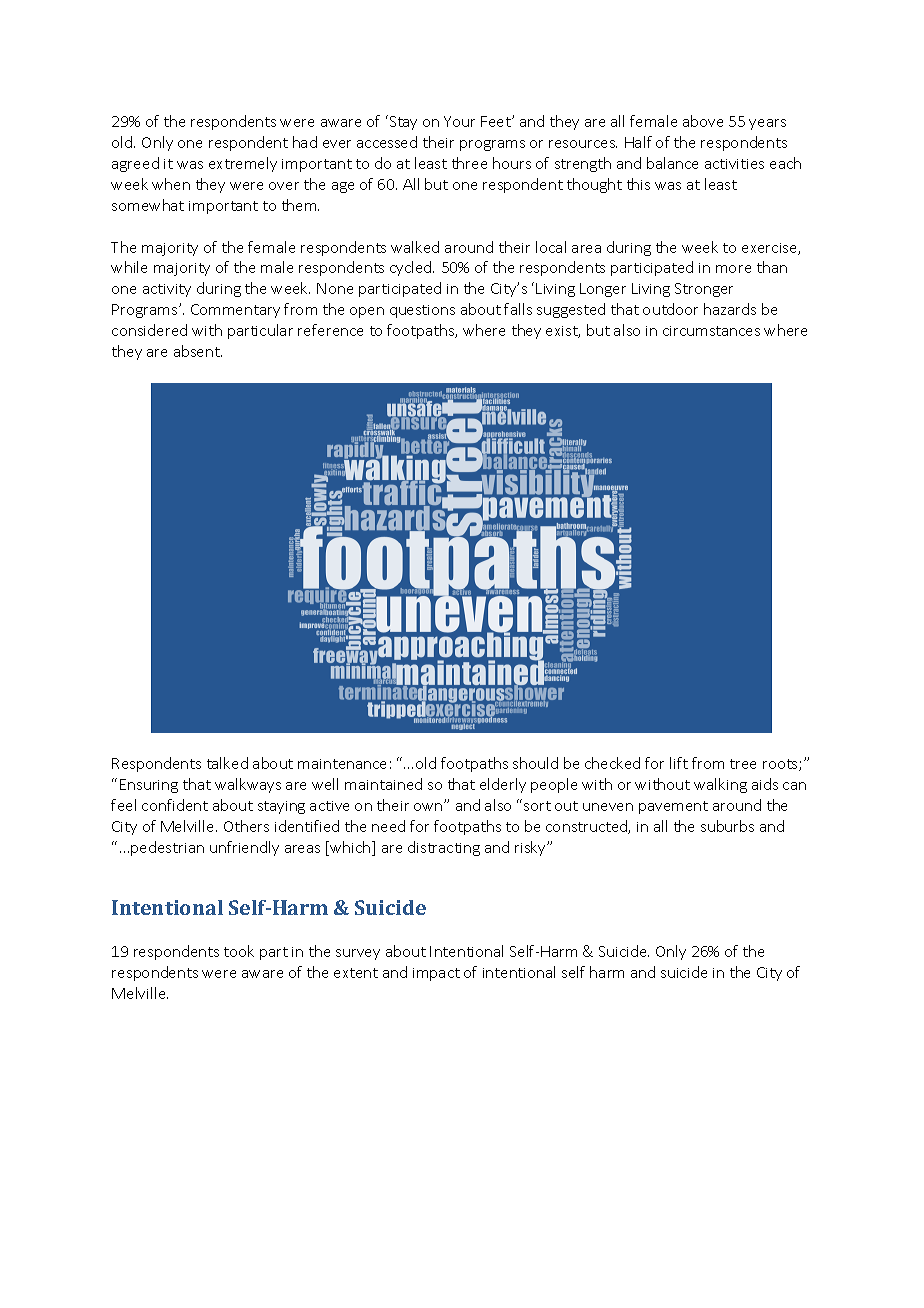  What do you see at coordinates (243, 164) in the image?
I see `extremely` at bounding box center [243, 164].
